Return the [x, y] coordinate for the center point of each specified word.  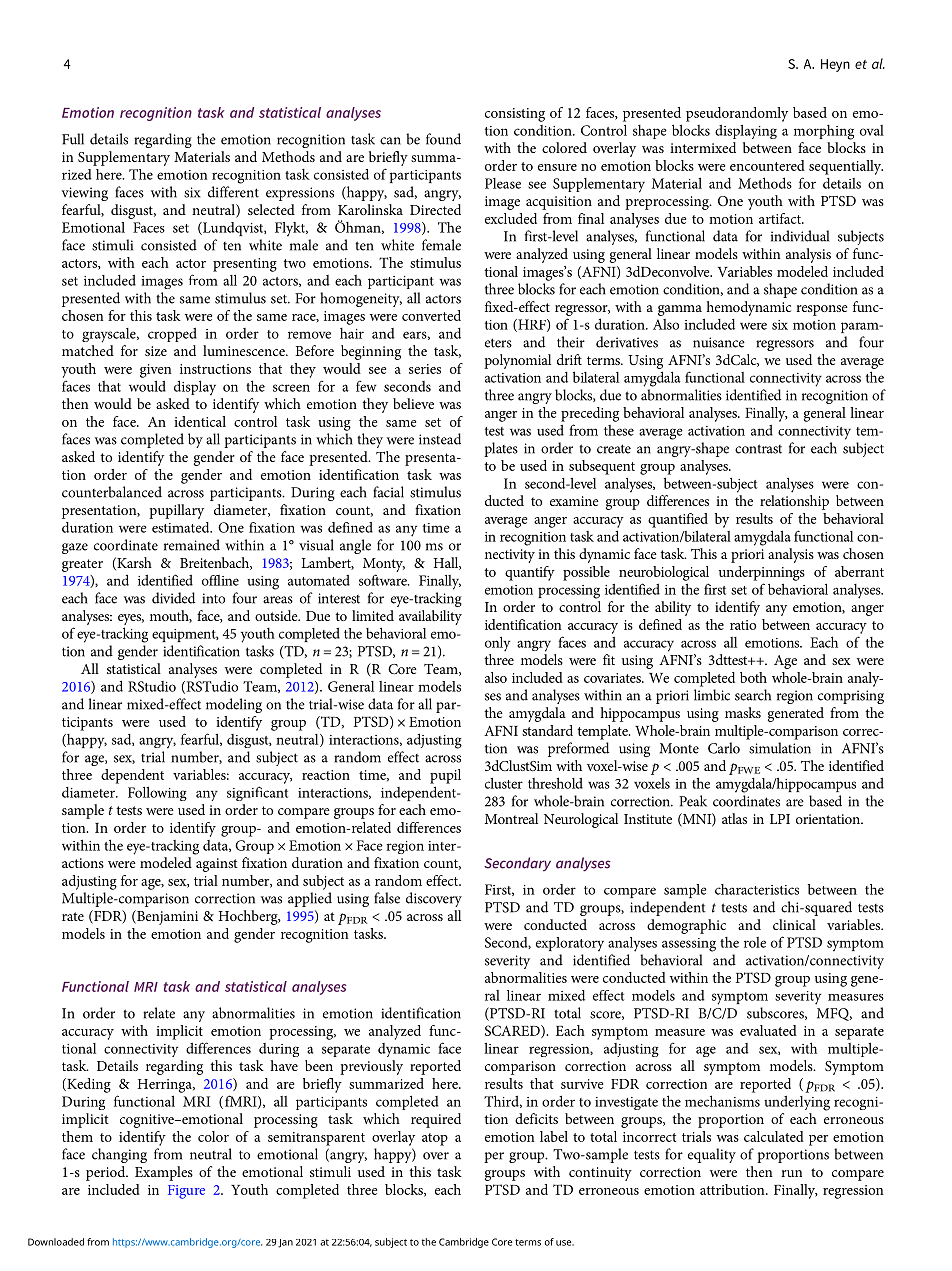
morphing [824, 132]
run [791, 1173]
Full [73, 139]
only [497, 644]
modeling [234, 705]
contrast [758, 449]
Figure [186, 1192]
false [387, 898]
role [755, 942]
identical [200, 421]
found [443, 139]
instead [440, 439]
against [217, 865]
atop [435, 1139]
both [753, 677]
